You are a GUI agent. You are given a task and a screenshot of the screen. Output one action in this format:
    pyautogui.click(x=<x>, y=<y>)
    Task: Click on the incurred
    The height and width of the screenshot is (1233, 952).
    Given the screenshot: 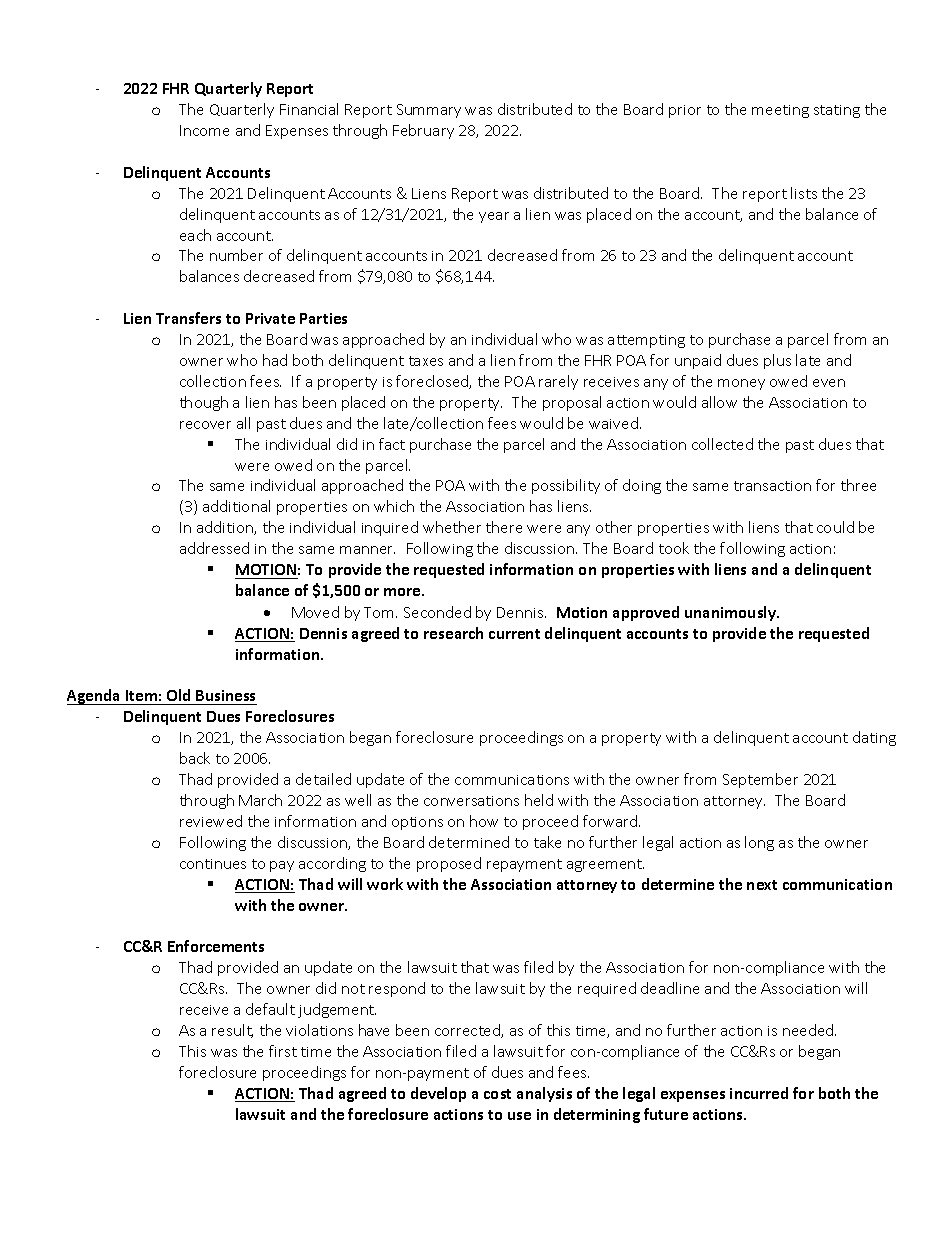 What is the action you would take?
    pyautogui.click(x=759, y=1093)
